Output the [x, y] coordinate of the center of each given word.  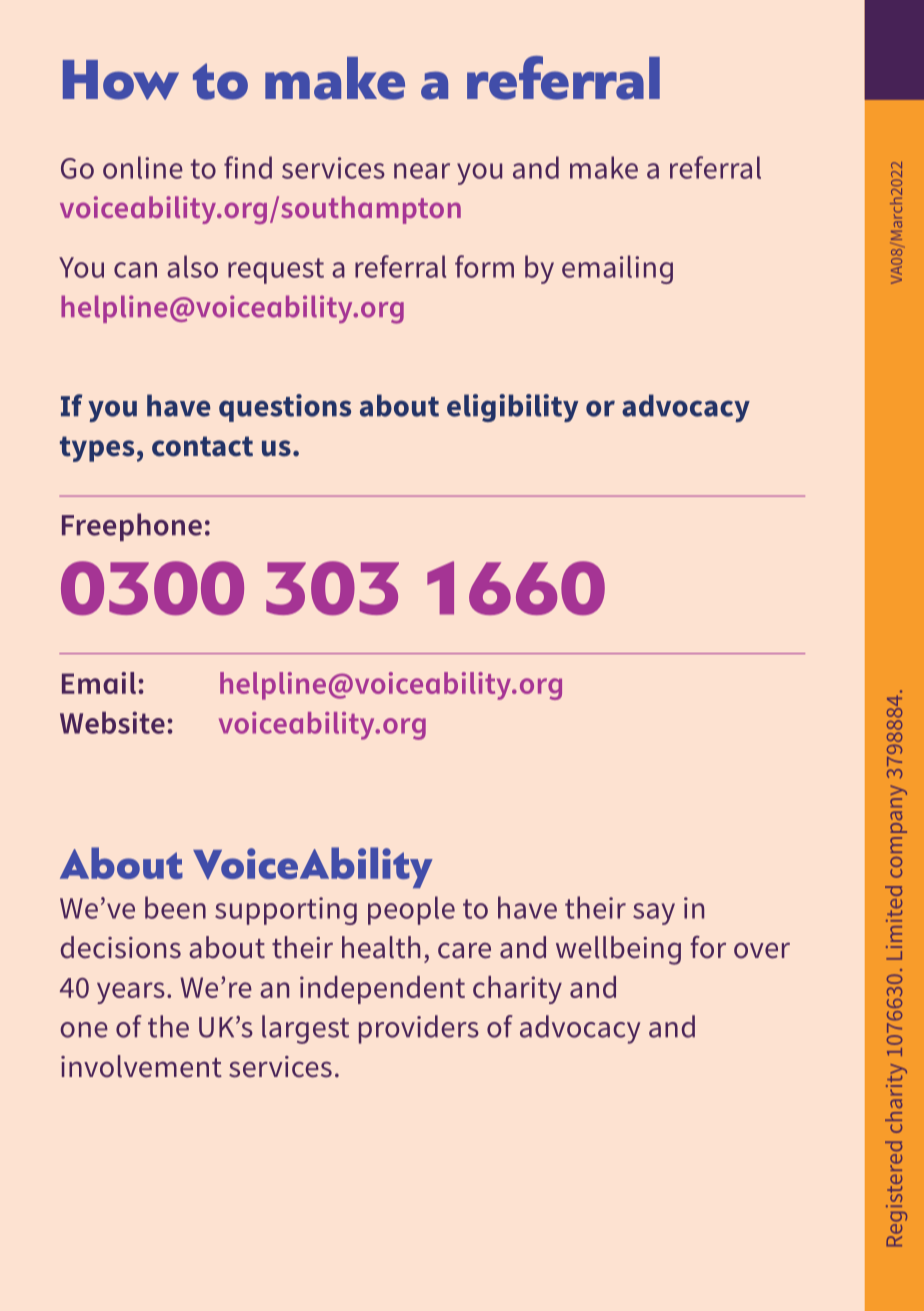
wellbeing [618, 950]
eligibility [512, 408]
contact [202, 446]
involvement [141, 1066]
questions [285, 408]
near [422, 171]
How [121, 80]
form [484, 266]
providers [419, 1029]
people [411, 910]
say [654, 914]
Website [112, 722]
